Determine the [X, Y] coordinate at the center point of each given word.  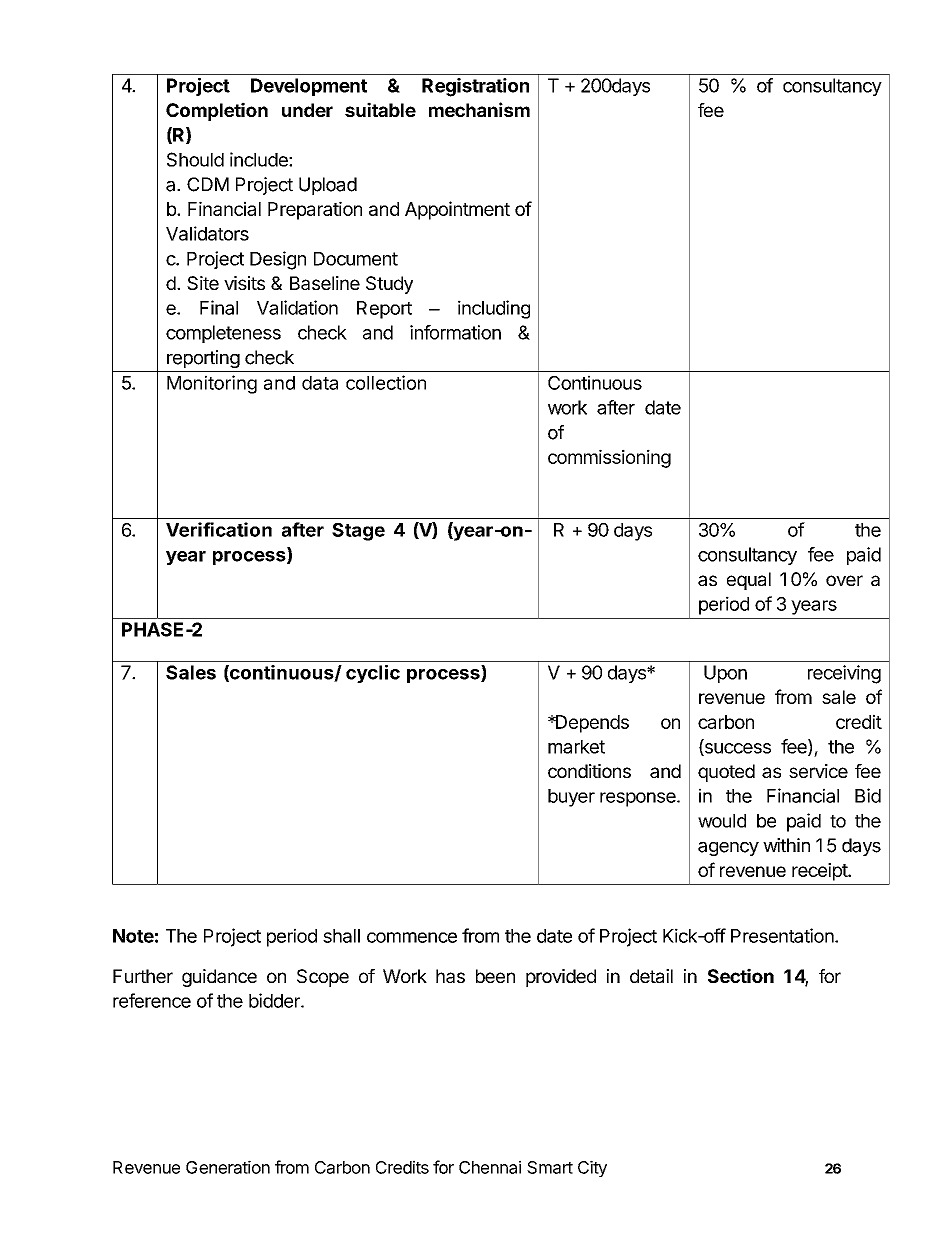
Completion [217, 111]
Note [133, 936]
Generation [228, 1167]
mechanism [479, 109]
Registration [475, 87]
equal [749, 581]
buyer [571, 798]
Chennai [490, 1167]
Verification [219, 529]
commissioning [609, 458]
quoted [726, 773]
